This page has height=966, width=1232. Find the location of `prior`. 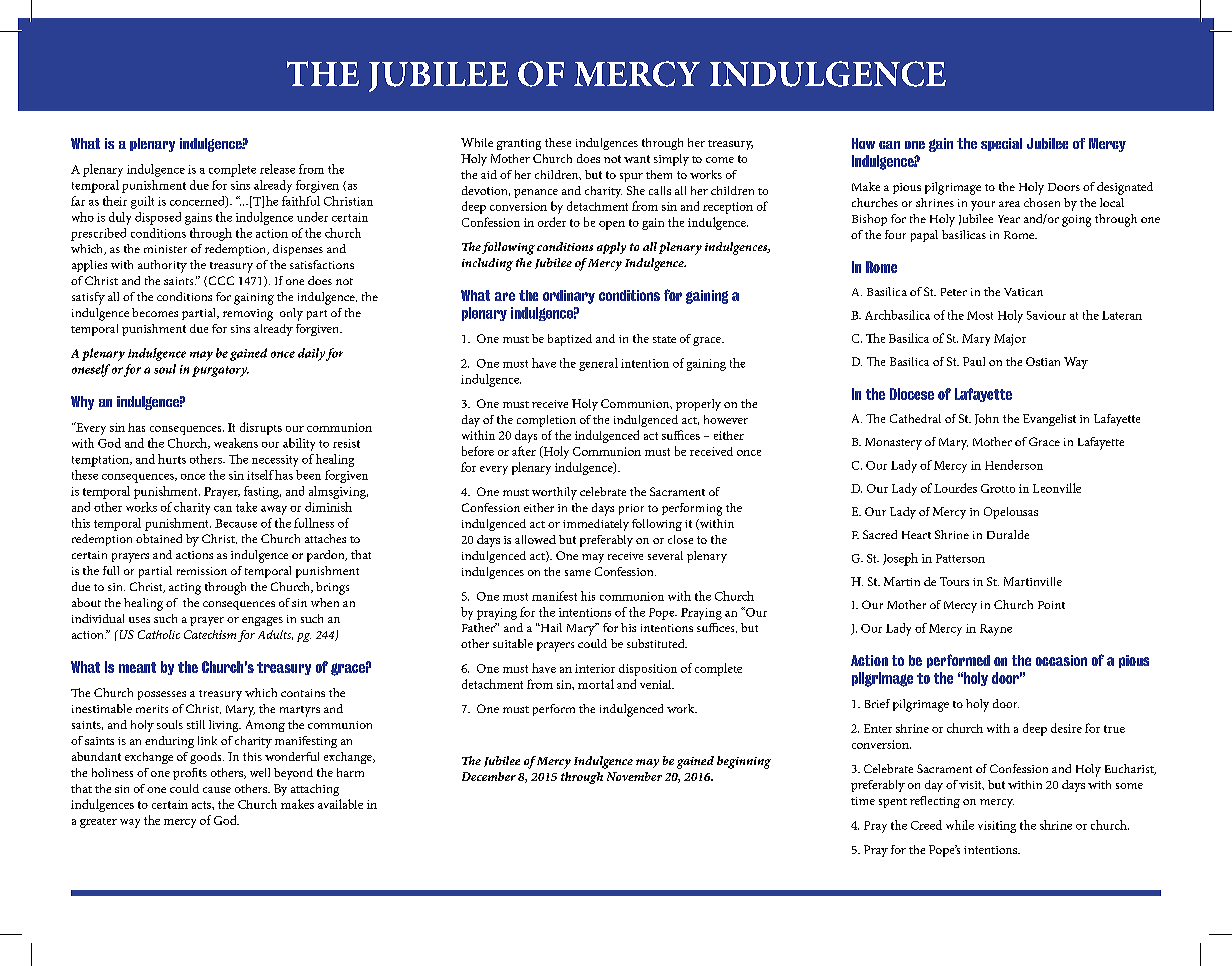

prior is located at coordinates (631, 509).
